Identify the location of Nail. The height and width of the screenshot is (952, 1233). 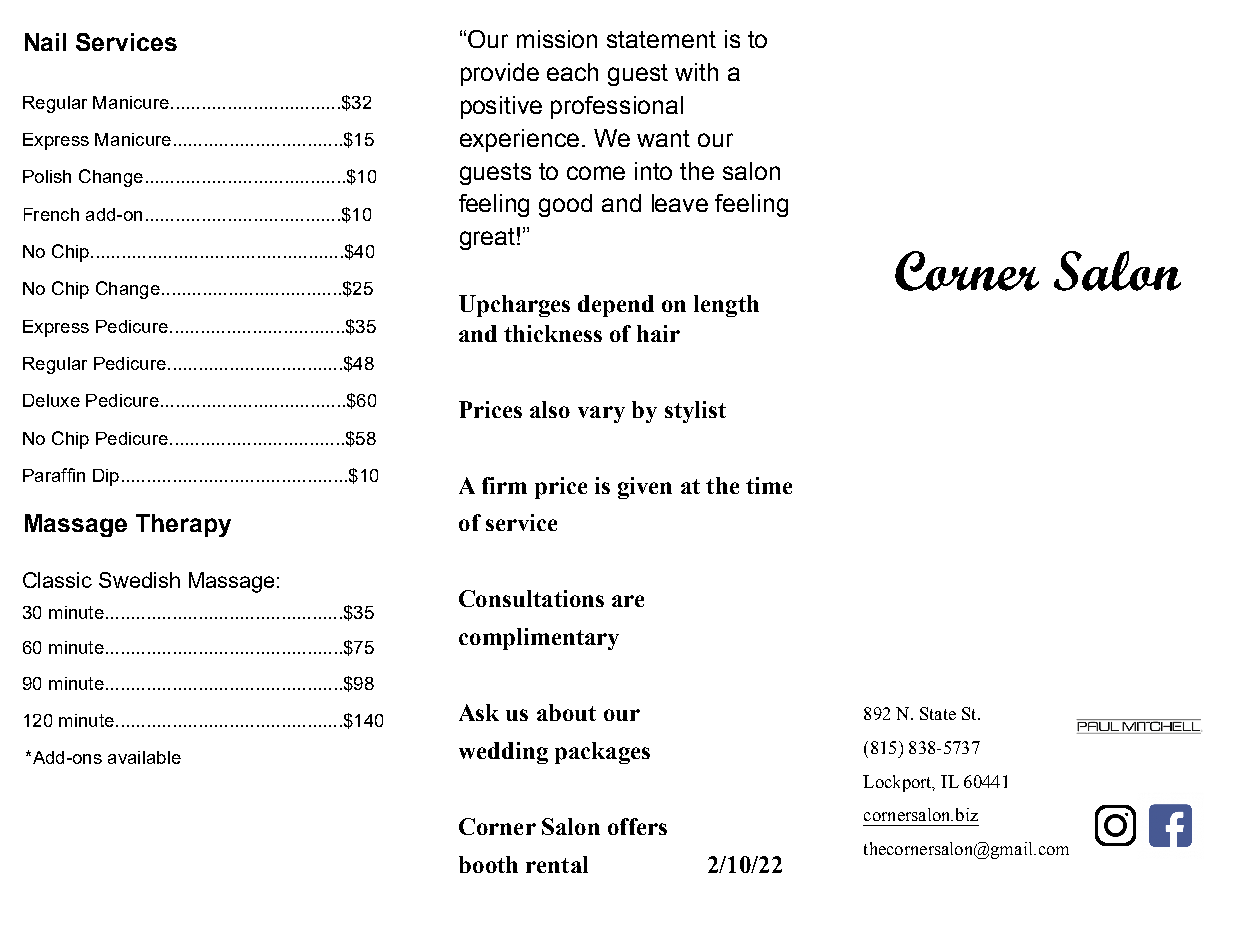
(45, 42).
